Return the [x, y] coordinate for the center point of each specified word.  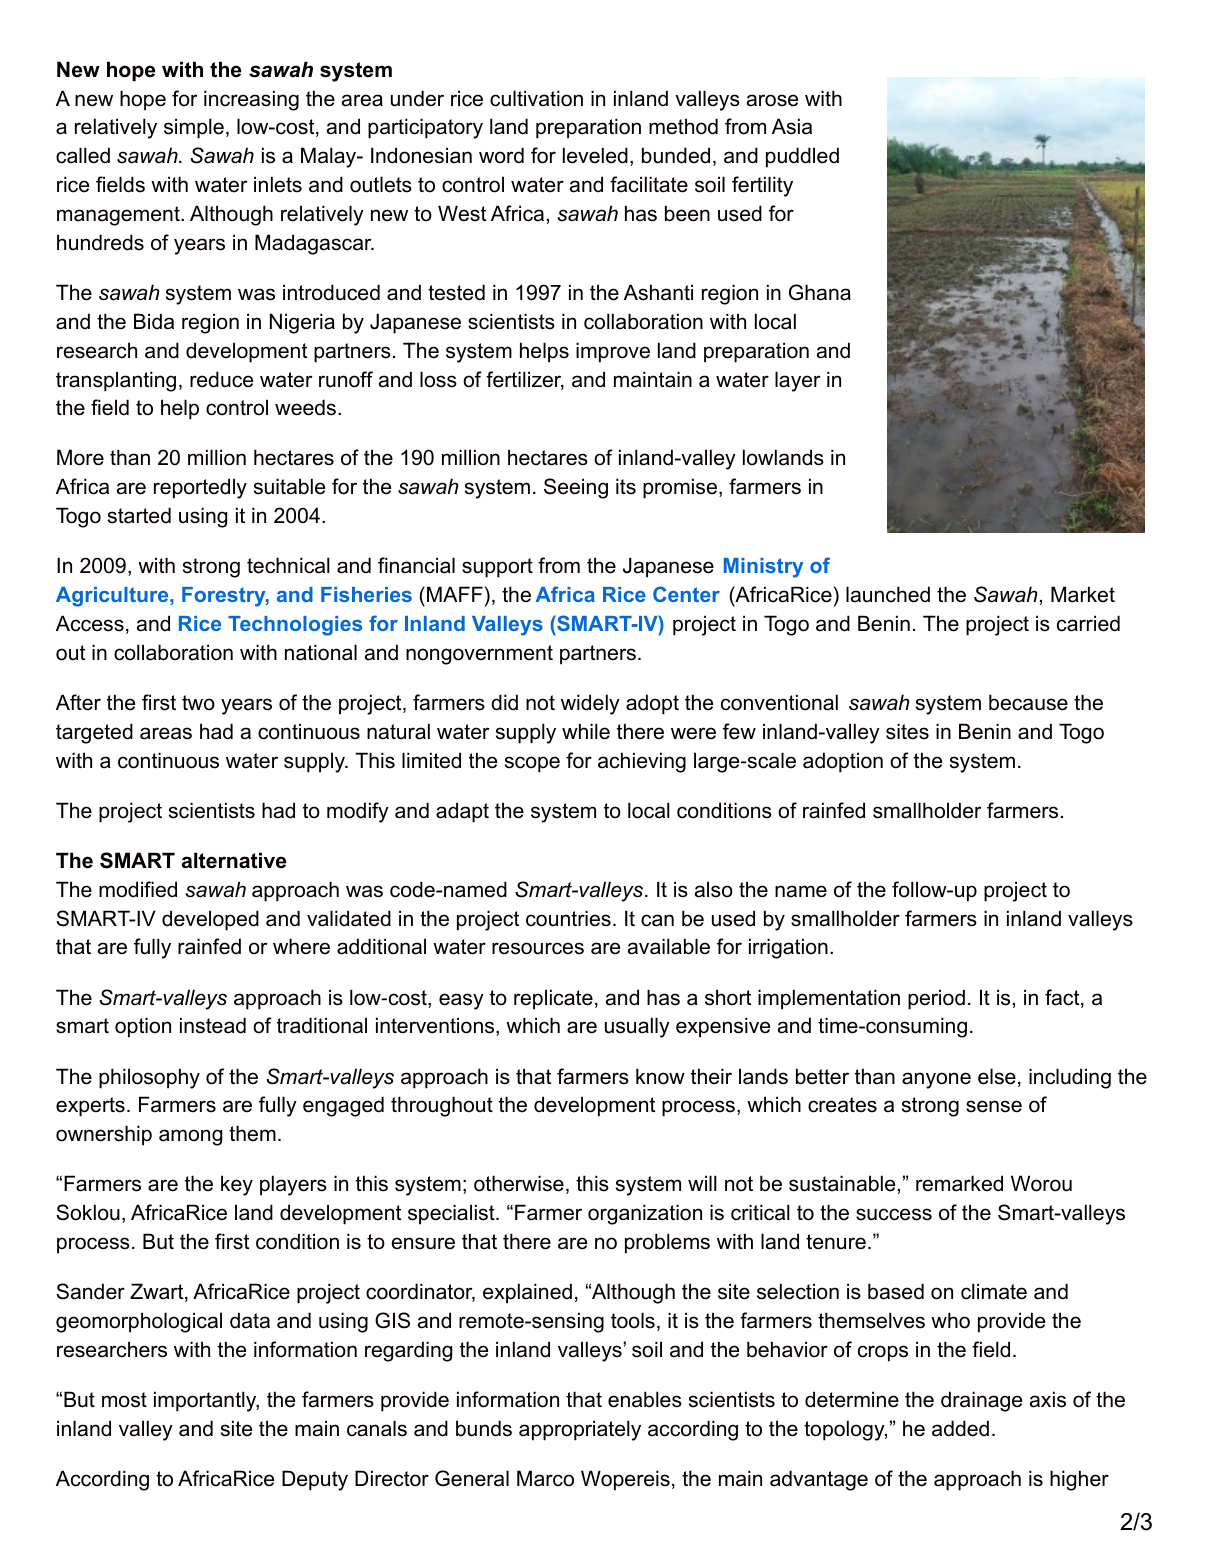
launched [888, 594]
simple [194, 128]
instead [213, 1025]
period [936, 999]
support [497, 568]
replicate [553, 999]
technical [288, 565]
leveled [595, 155]
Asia [792, 126]
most [124, 1400]
